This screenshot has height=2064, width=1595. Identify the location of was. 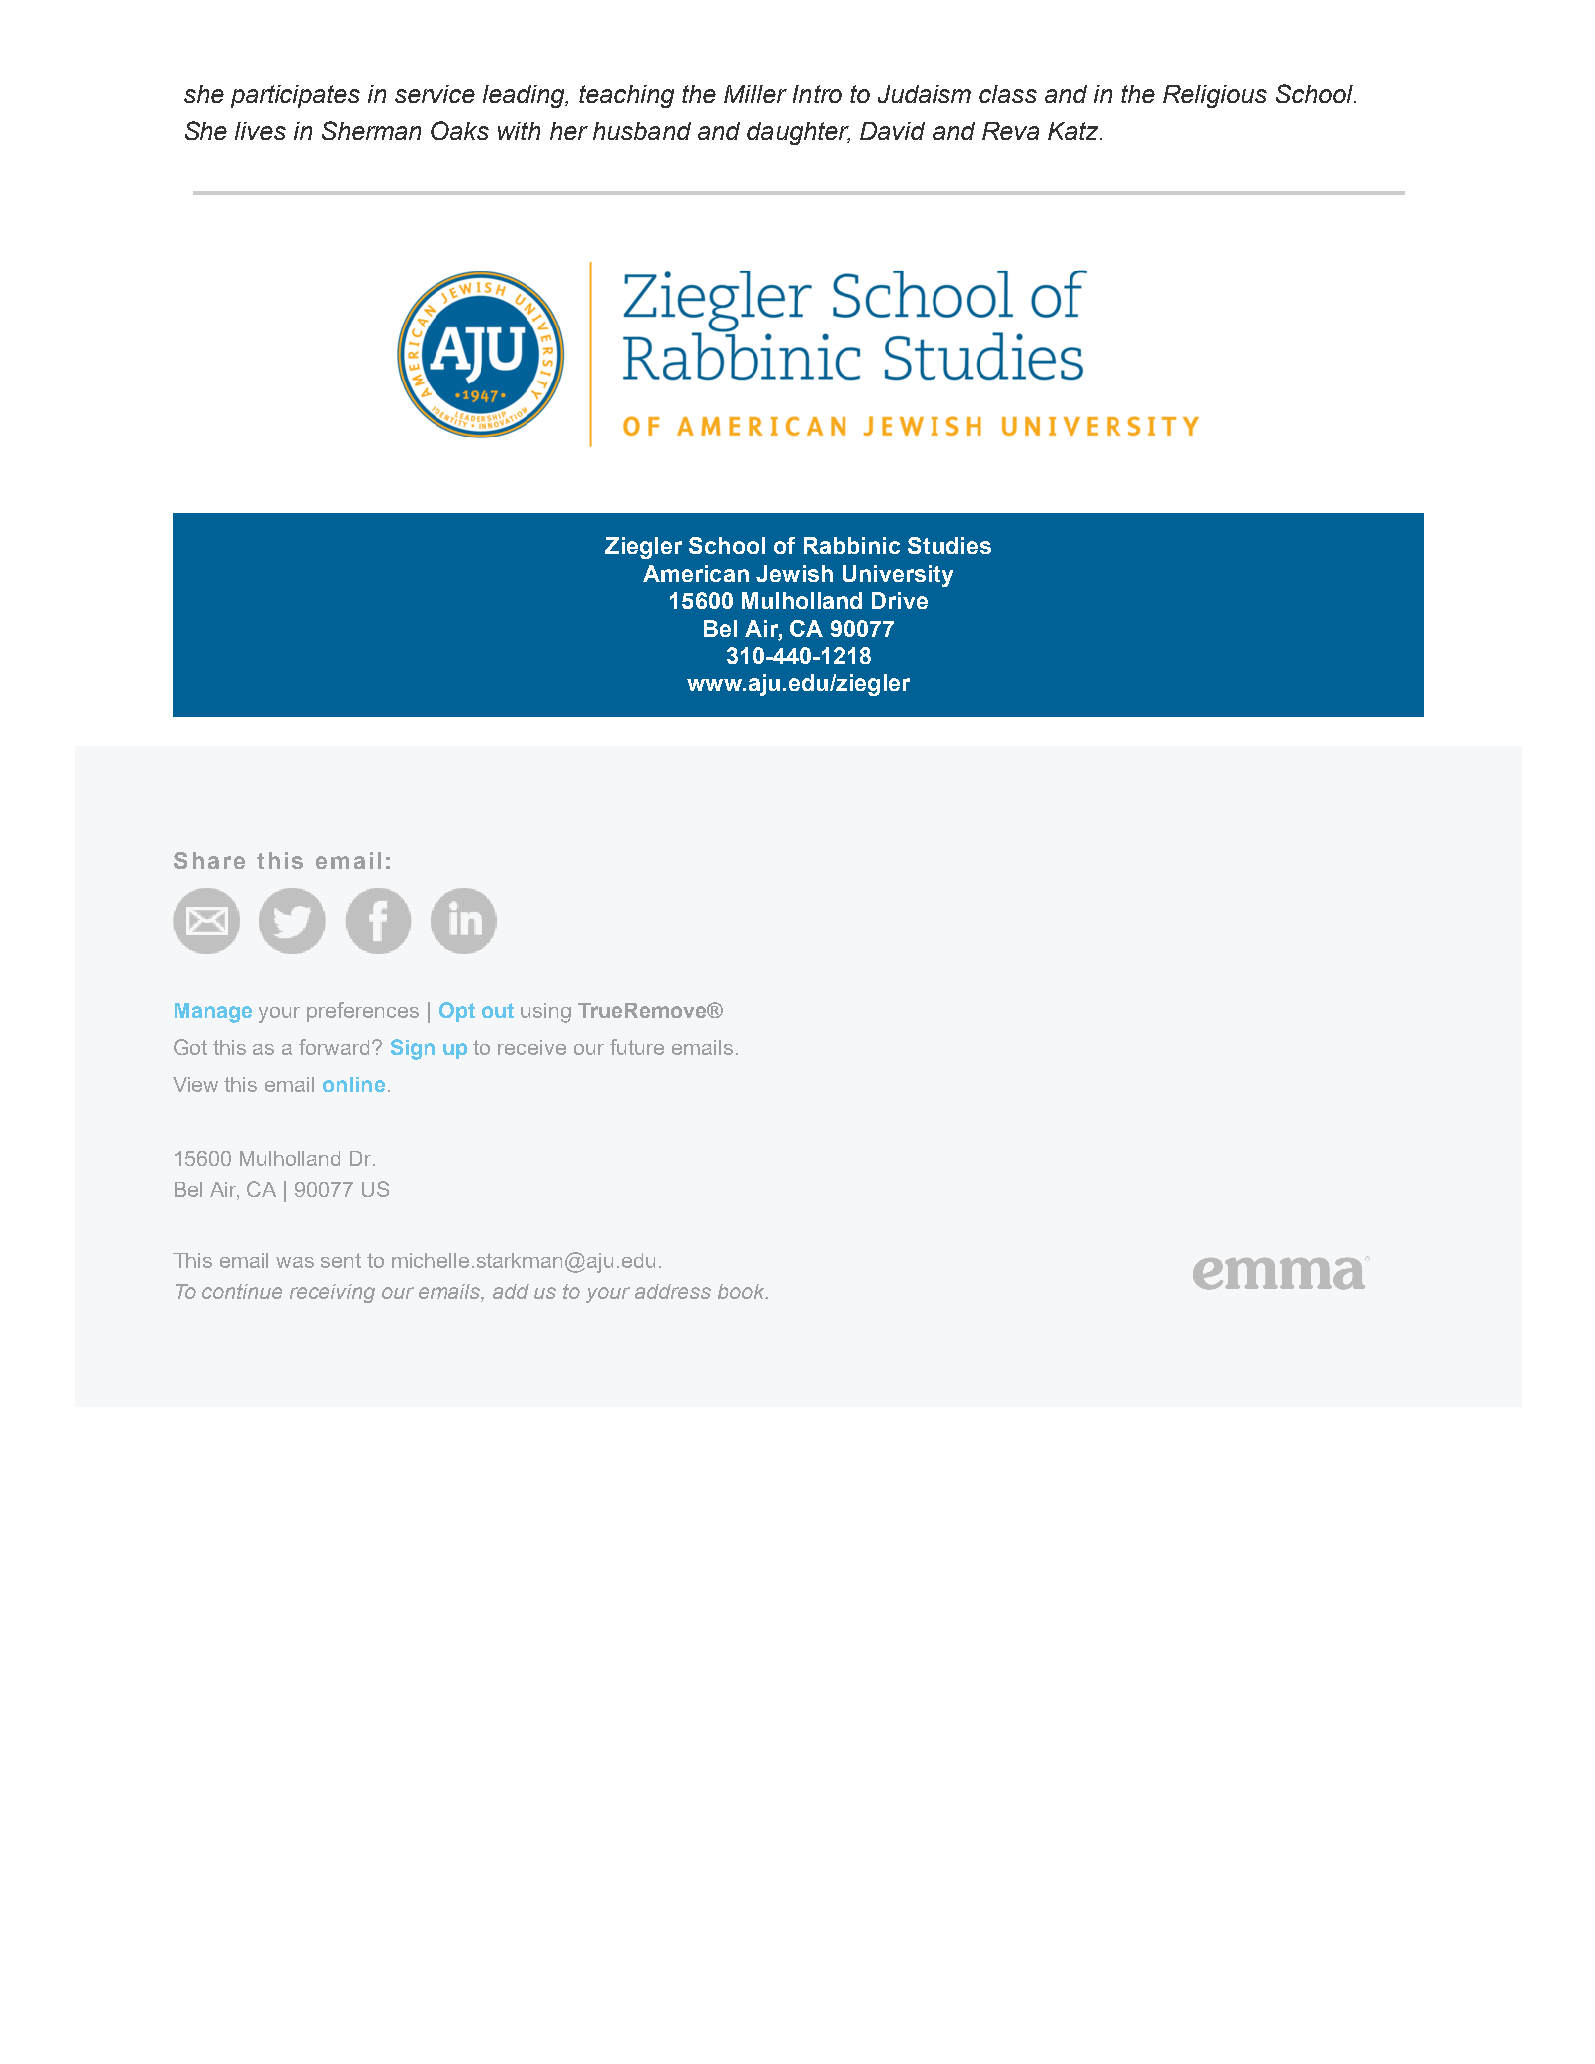
(295, 1262).
